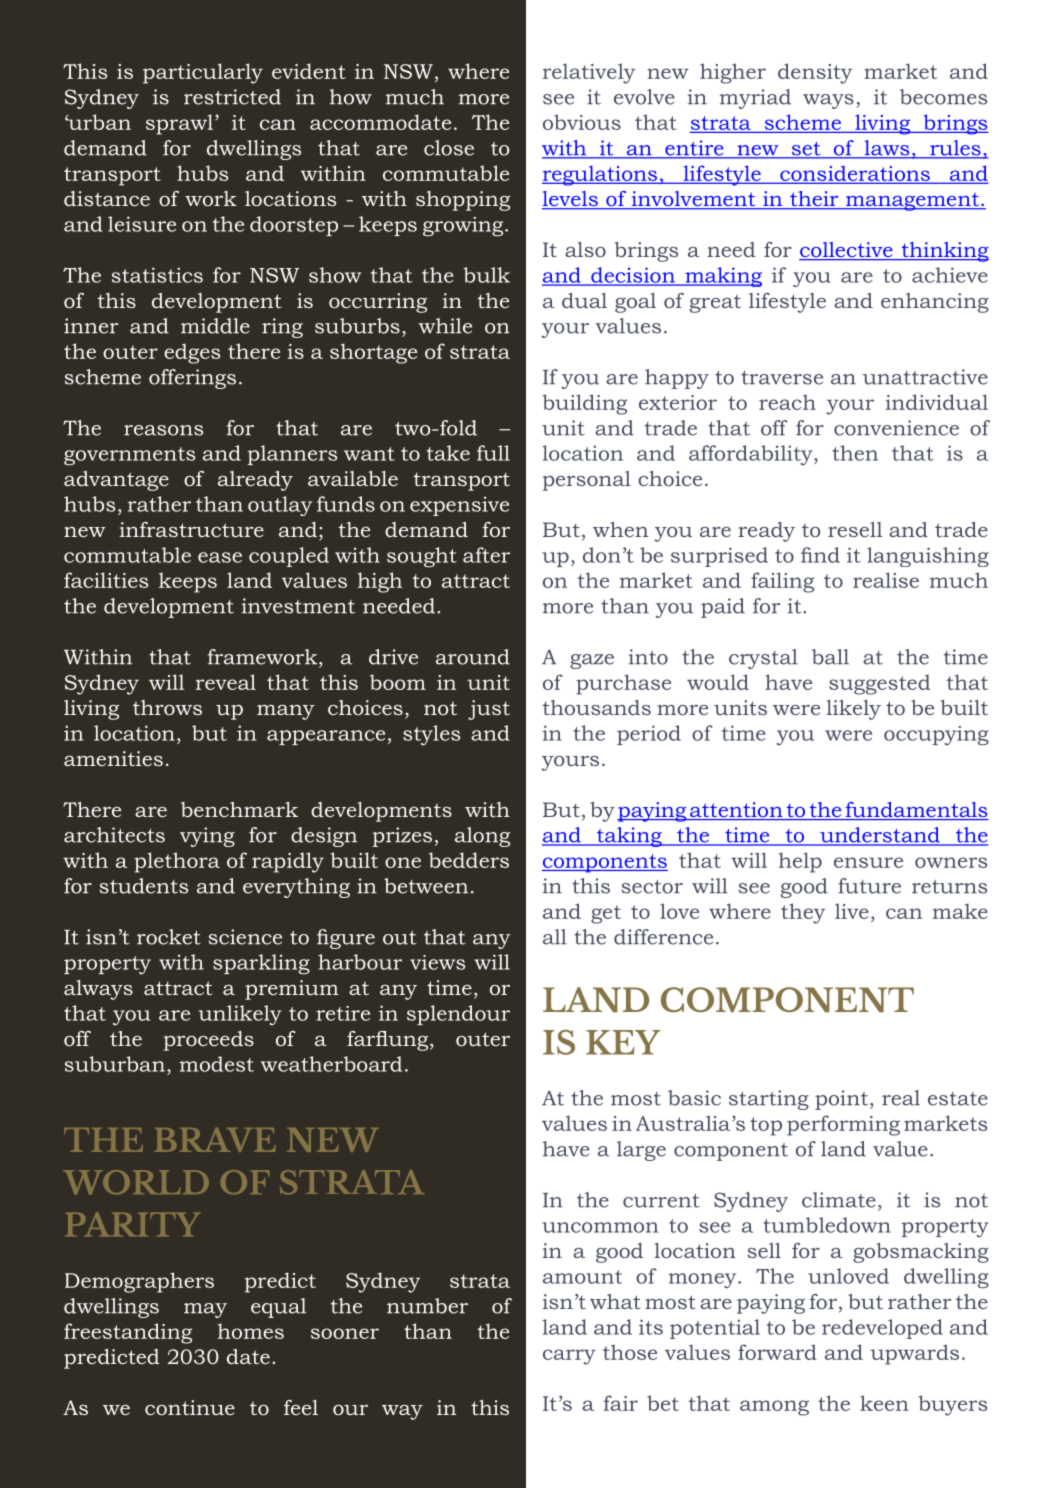  Describe the element at coordinates (582, 122) in the screenshot. I see `obvious` at that location.
